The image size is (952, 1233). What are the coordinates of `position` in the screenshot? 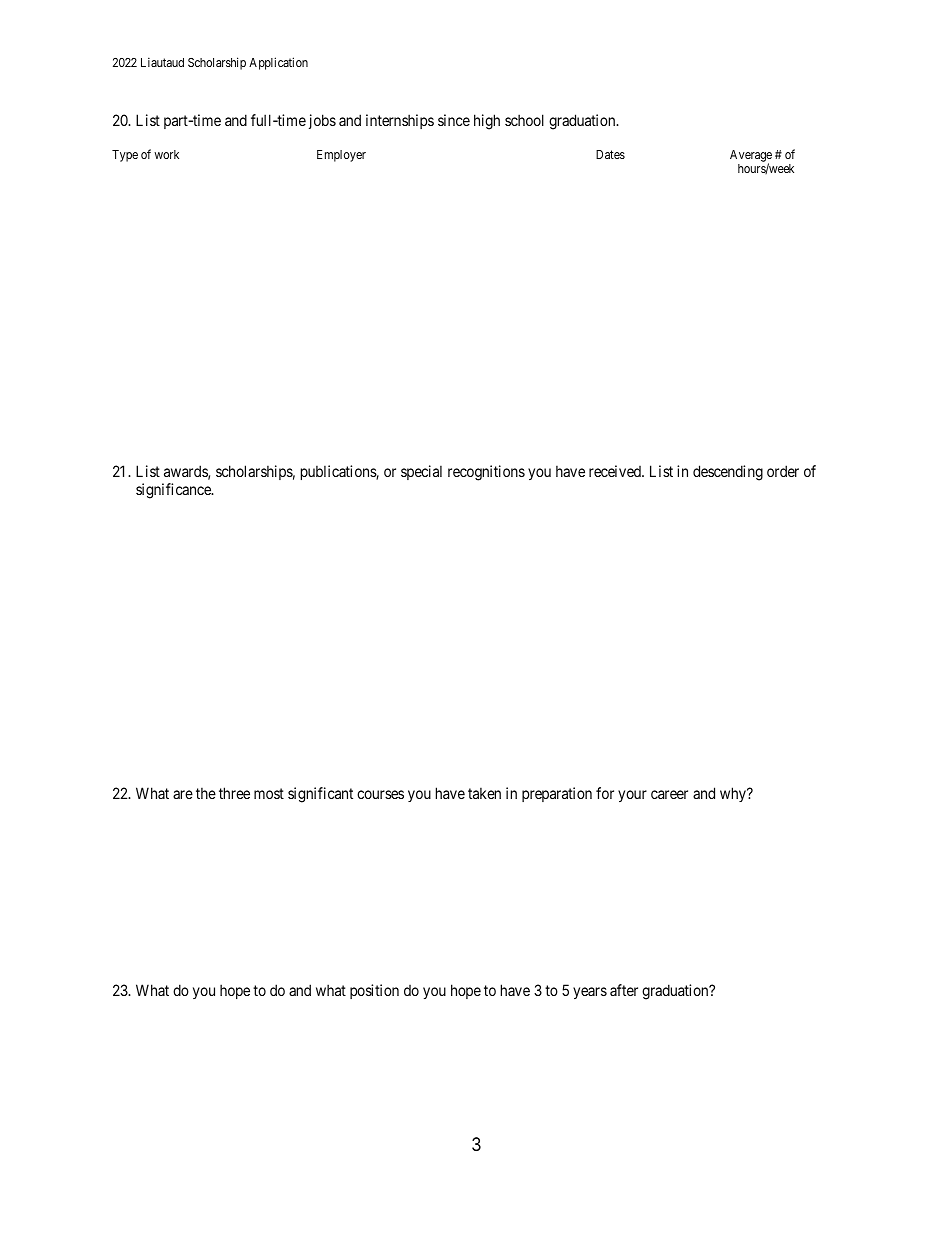 It's located at (374, 991).
